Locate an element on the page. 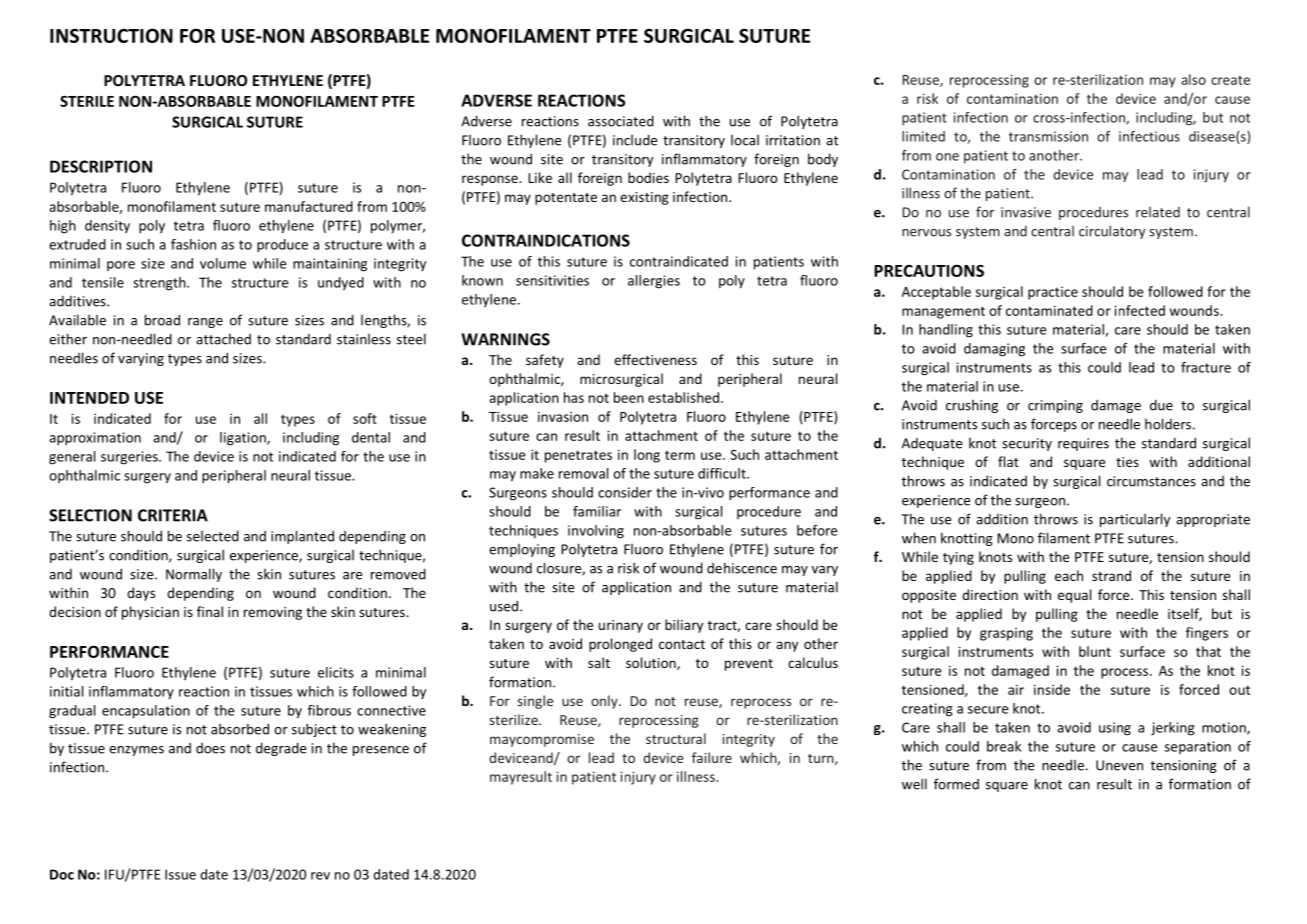 The width and height of the image is (1307, 924). requires is located at coordinates (1083, 444).
